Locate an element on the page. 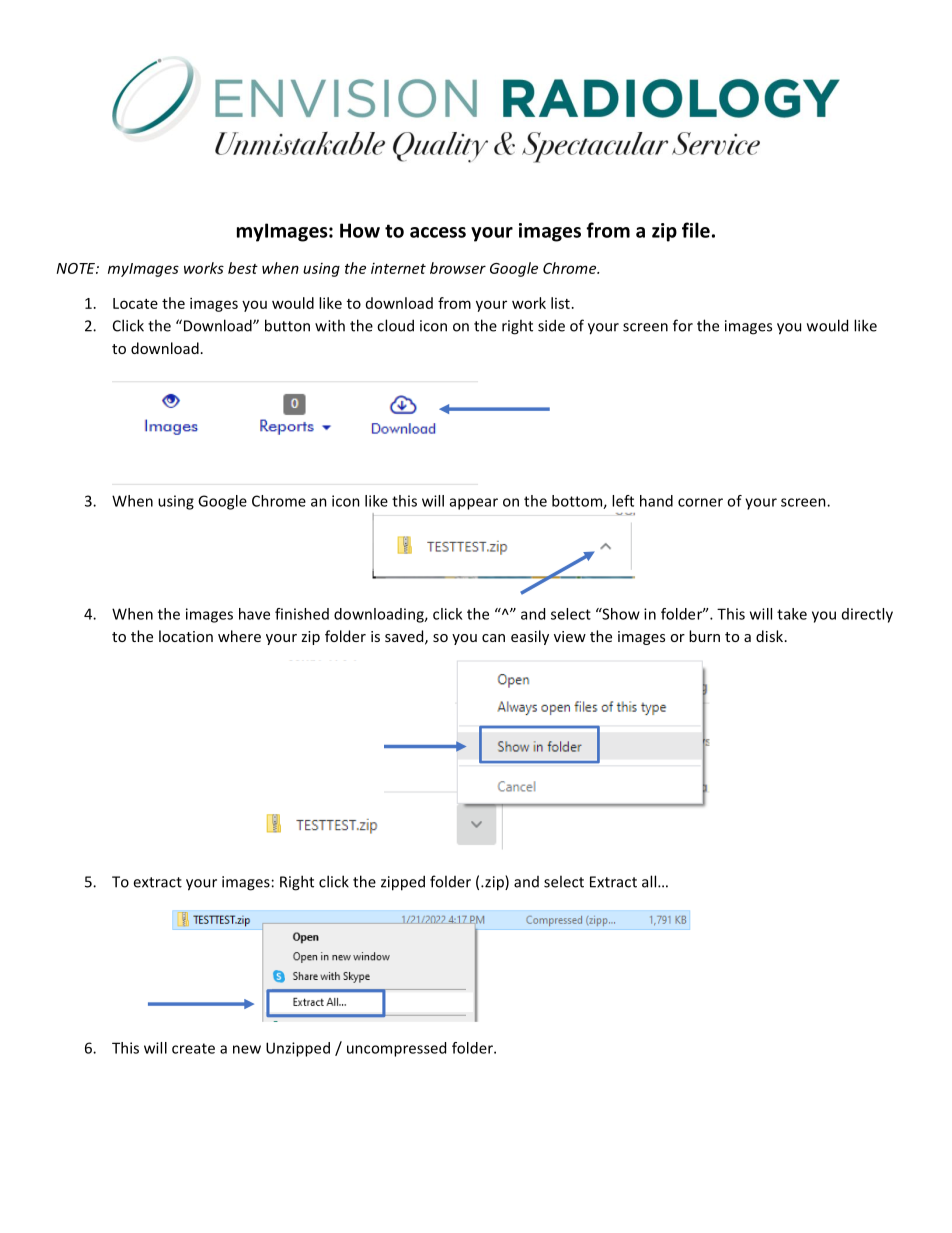  disk is located at coordinates (771, 636).
